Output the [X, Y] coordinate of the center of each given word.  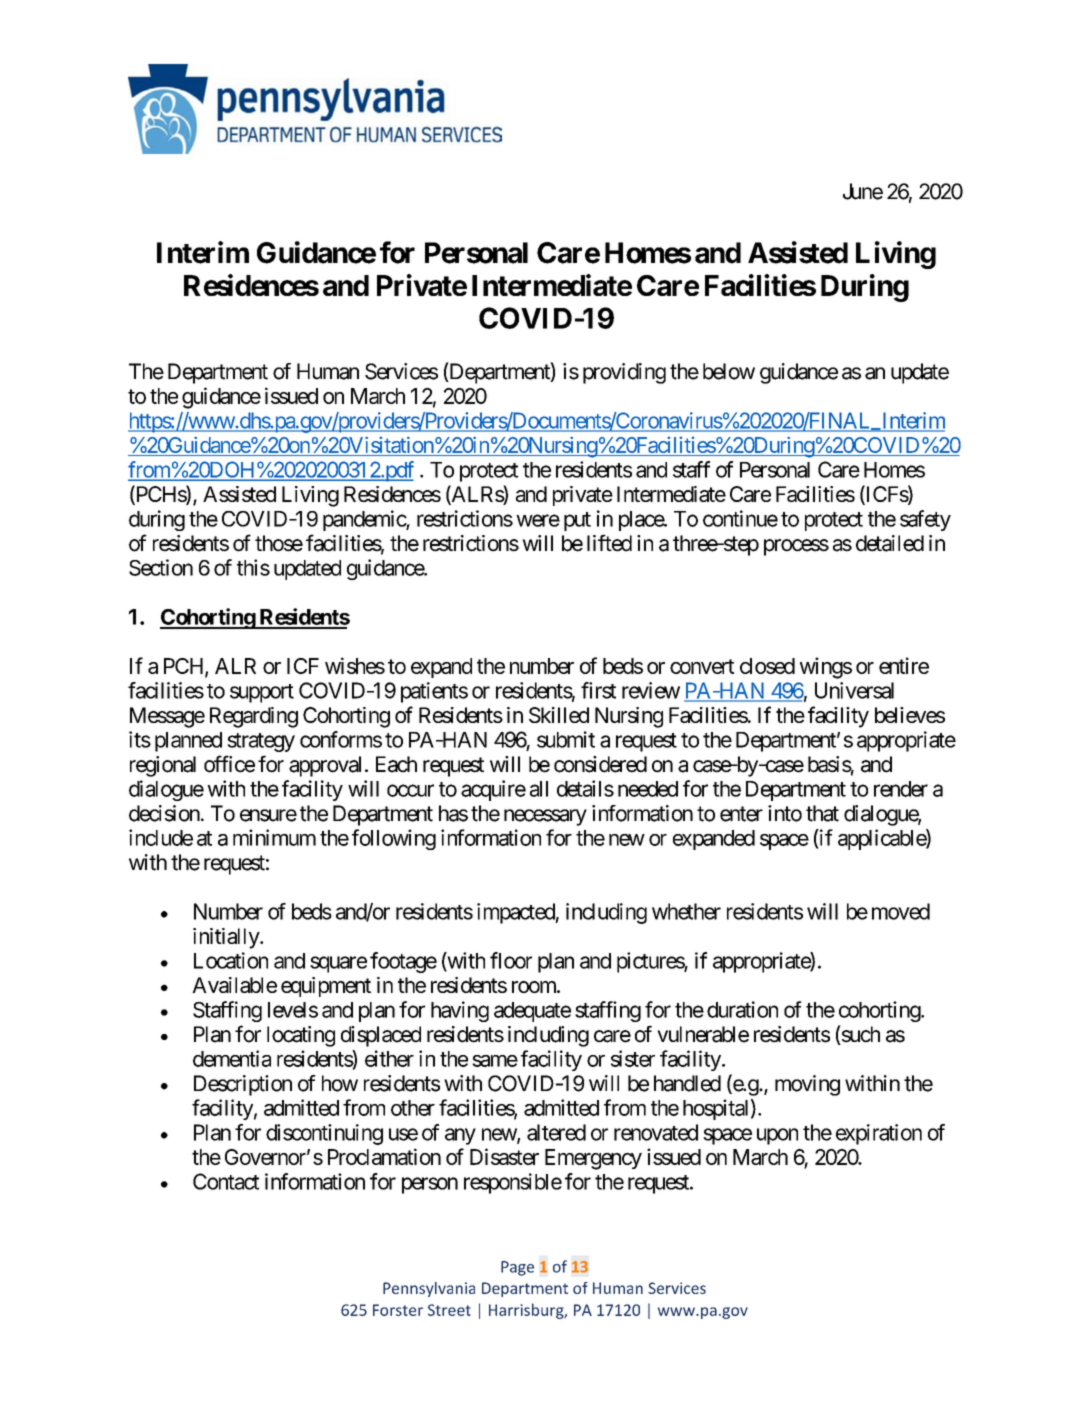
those [279, 543]
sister [633, 1058]
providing [624, 373]
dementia [232, 1058]
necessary [545, 817]
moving [807, 1085]
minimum [274, 837]
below [729, 371]
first [598, 690]
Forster [398, 1310]
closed [767, 666]
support [262, 693]
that [822, 813]
